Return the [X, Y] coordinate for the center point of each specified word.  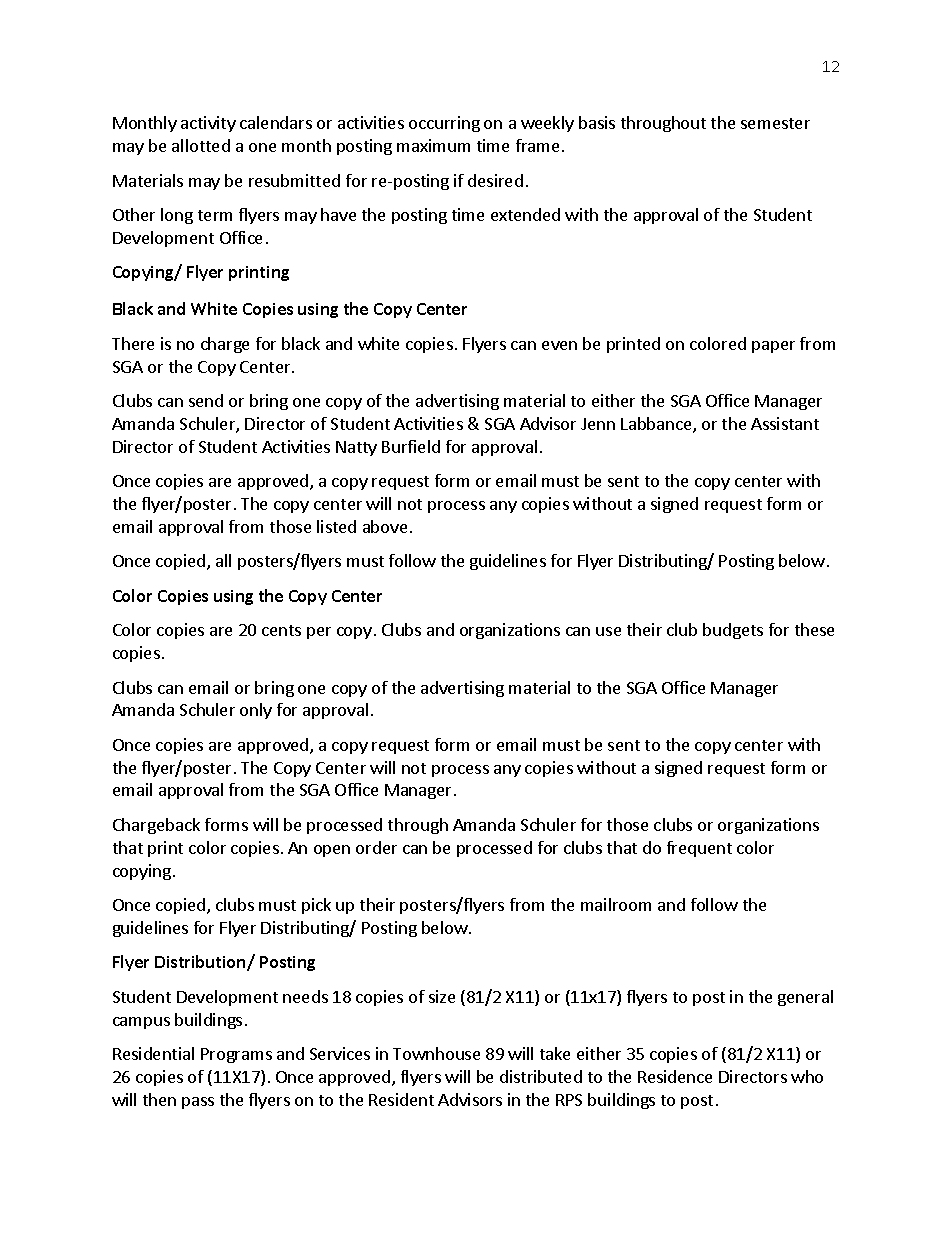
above [385, 526]
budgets [733, 631]
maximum [433, 145]
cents [281, 630]
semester [775, 123]
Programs [236, 1055]
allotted [201, 145]
